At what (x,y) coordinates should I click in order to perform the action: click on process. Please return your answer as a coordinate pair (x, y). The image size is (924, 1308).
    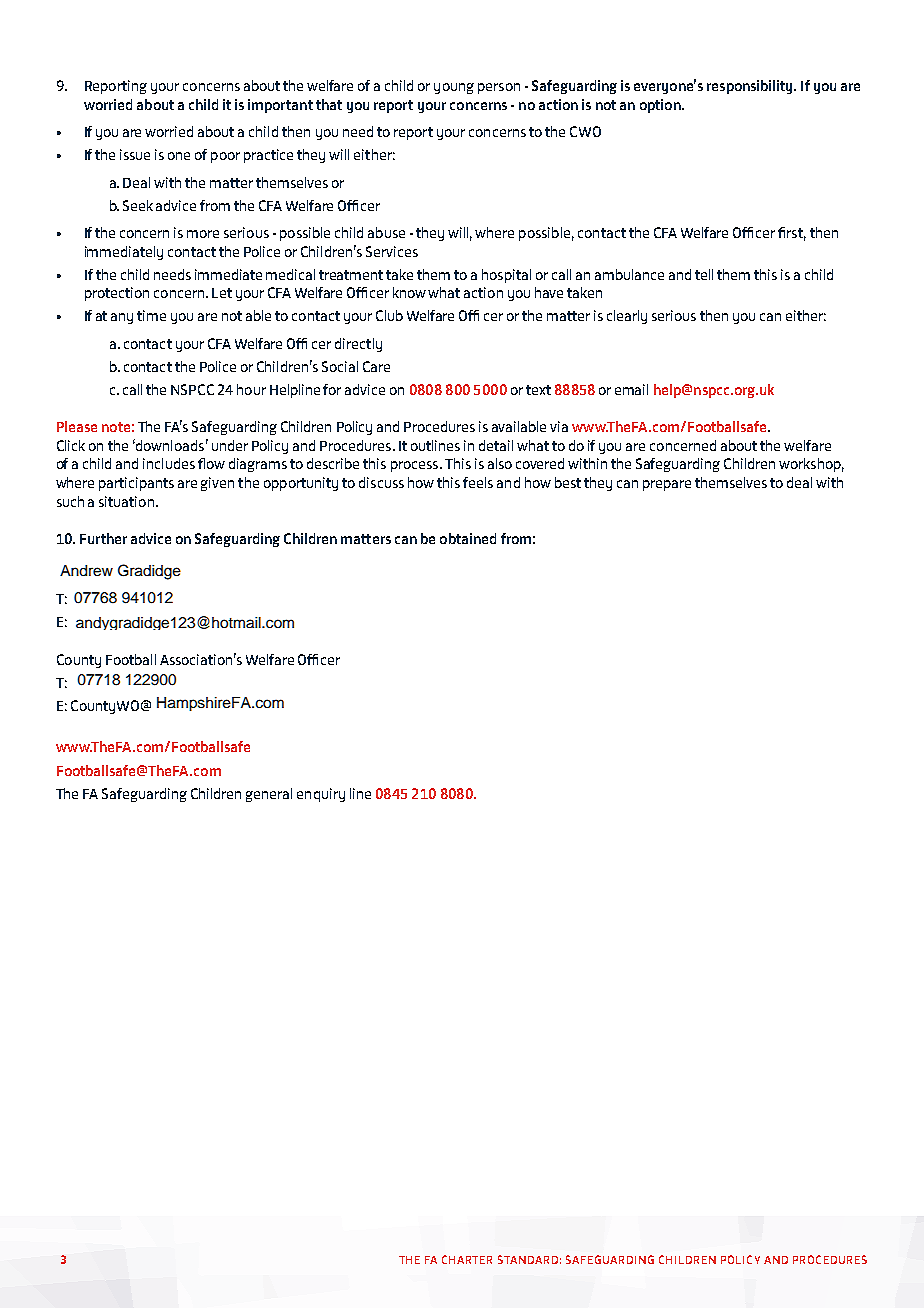
    Looking at the image, I should click on (416, 466).
